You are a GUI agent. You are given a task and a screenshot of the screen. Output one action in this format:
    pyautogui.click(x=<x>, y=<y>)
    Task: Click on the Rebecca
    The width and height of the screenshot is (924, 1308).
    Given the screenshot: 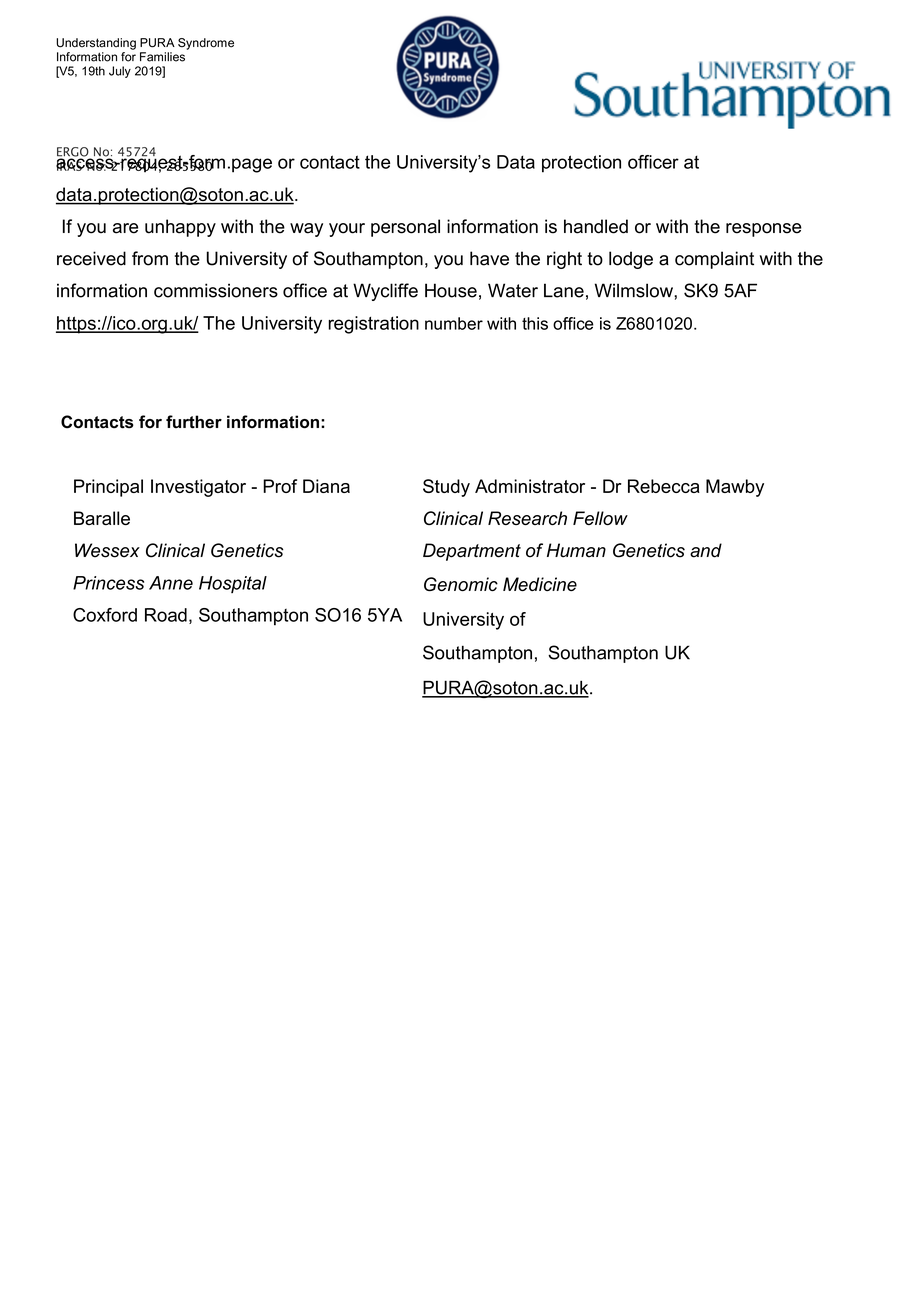 What is the action you would take?
    pyautogui.click(x=664, y=486)
